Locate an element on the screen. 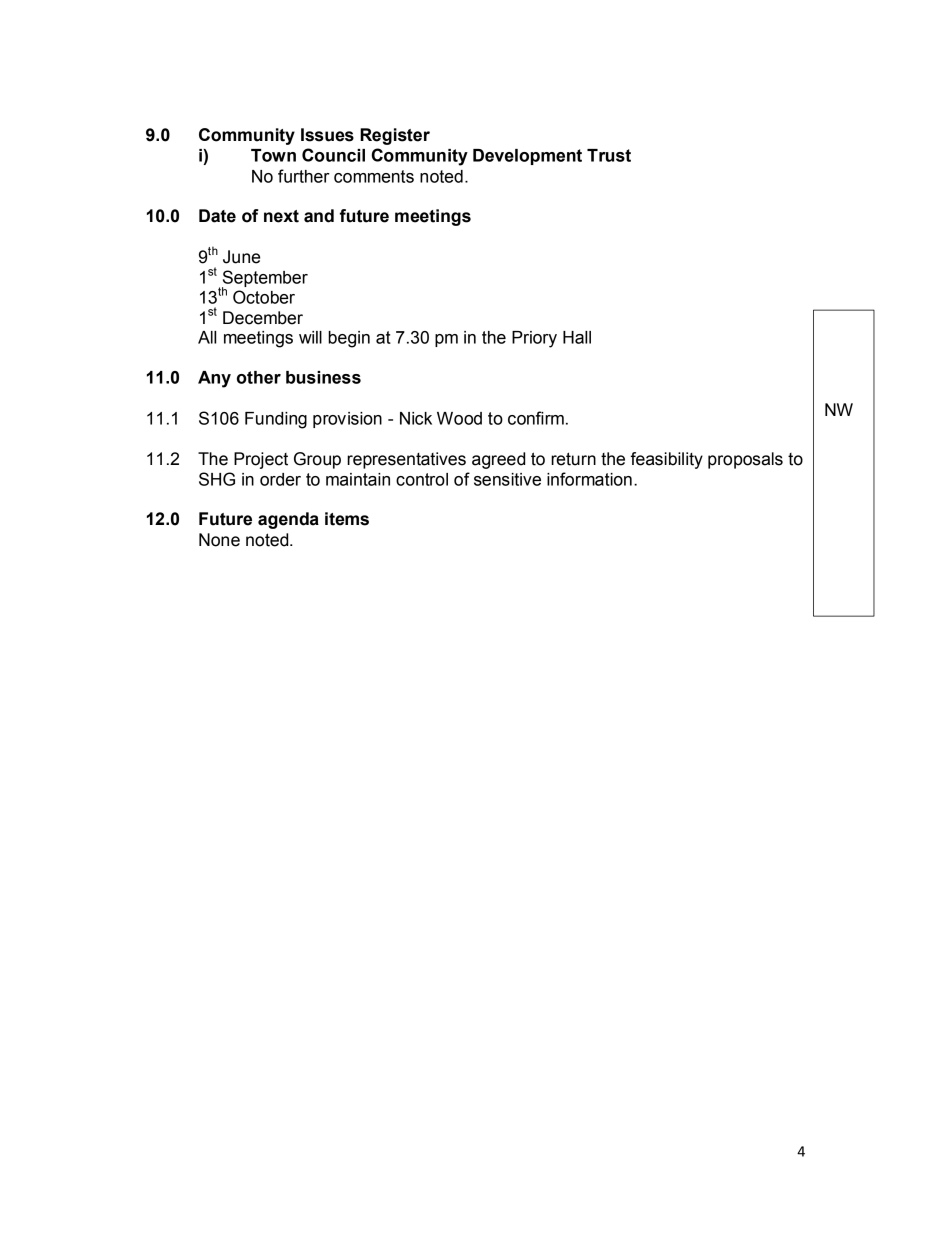  Trust is located at coordinates (609, 155).
